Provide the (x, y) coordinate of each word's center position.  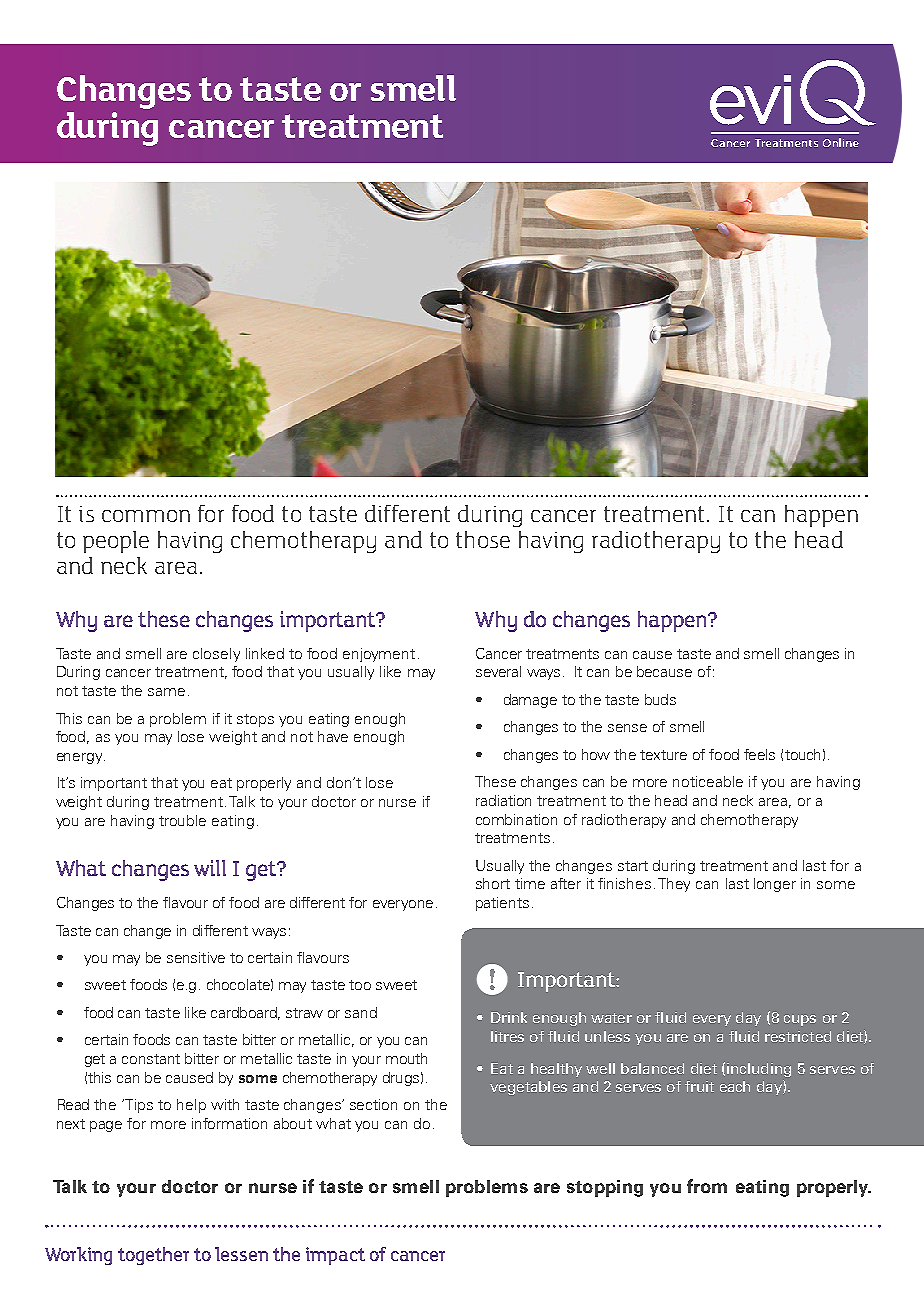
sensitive (196, 957)
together (153, 1256)
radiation (503, 800)
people (116, 542)
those (483, 539)
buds (660, 699)
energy (81, 758)
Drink (509, 1017)
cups (800, 1020)
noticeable (708, 781)
